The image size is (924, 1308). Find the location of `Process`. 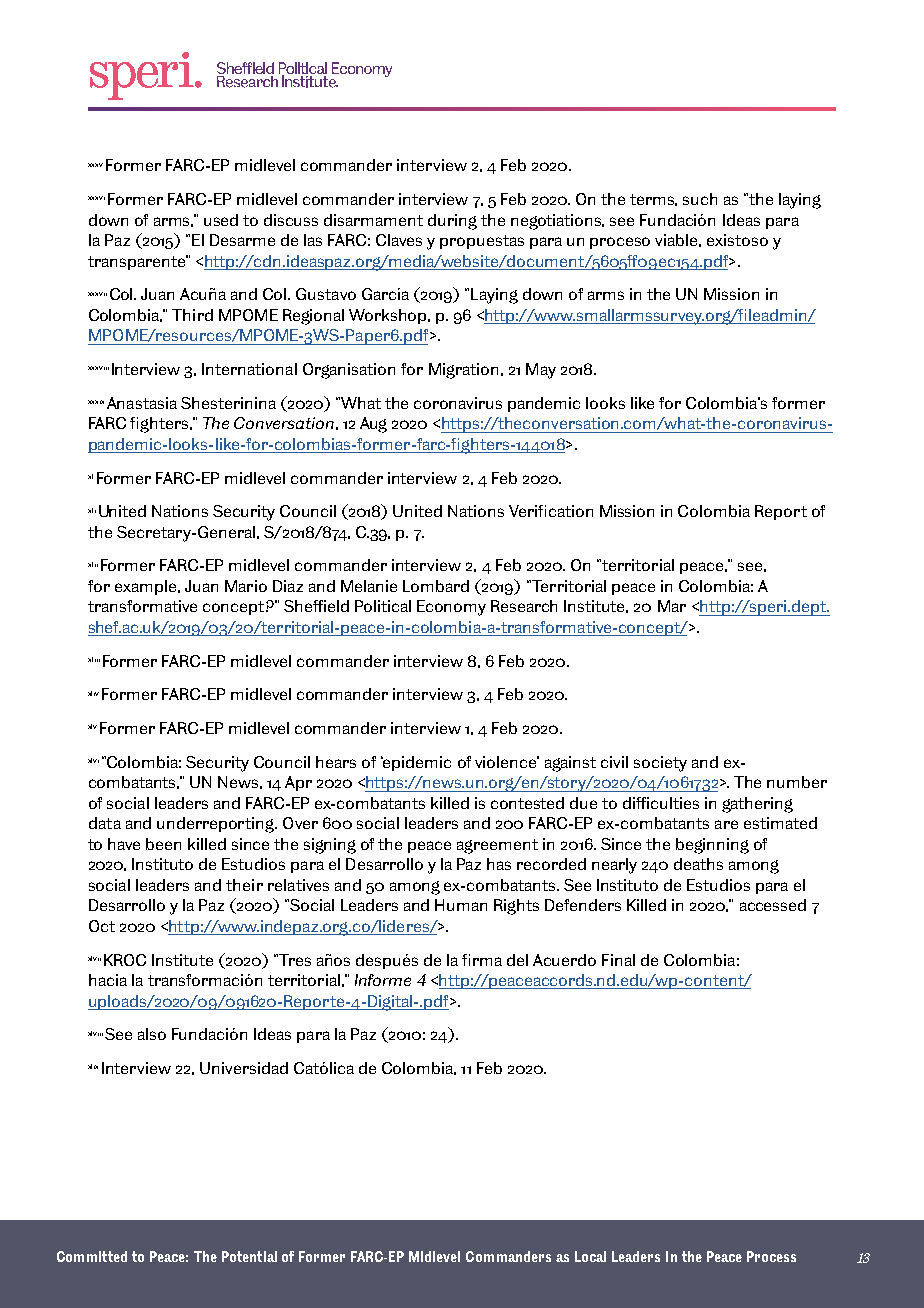

Process is located at coordinates (771, 1256).
